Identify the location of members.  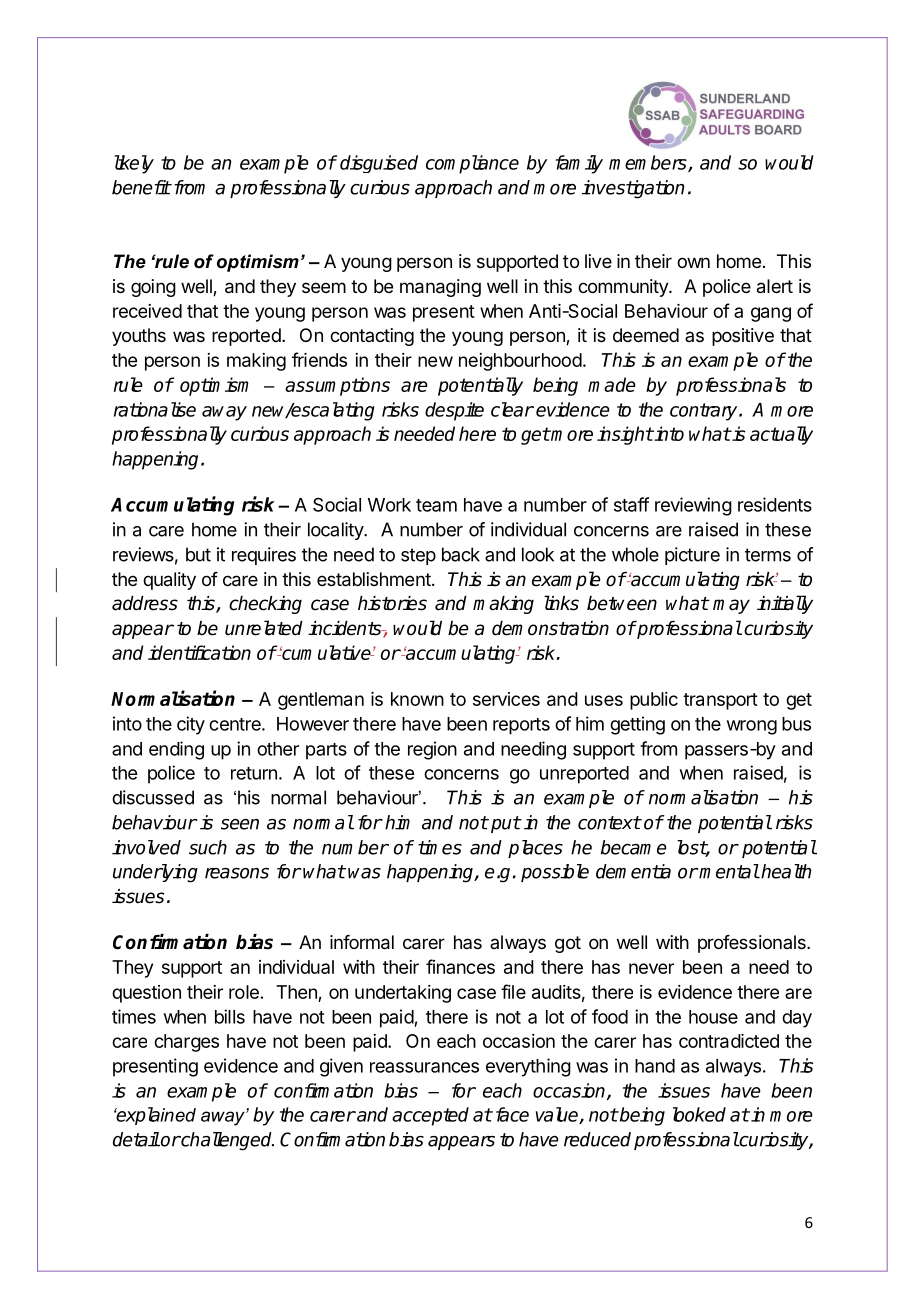
(649, 163).
